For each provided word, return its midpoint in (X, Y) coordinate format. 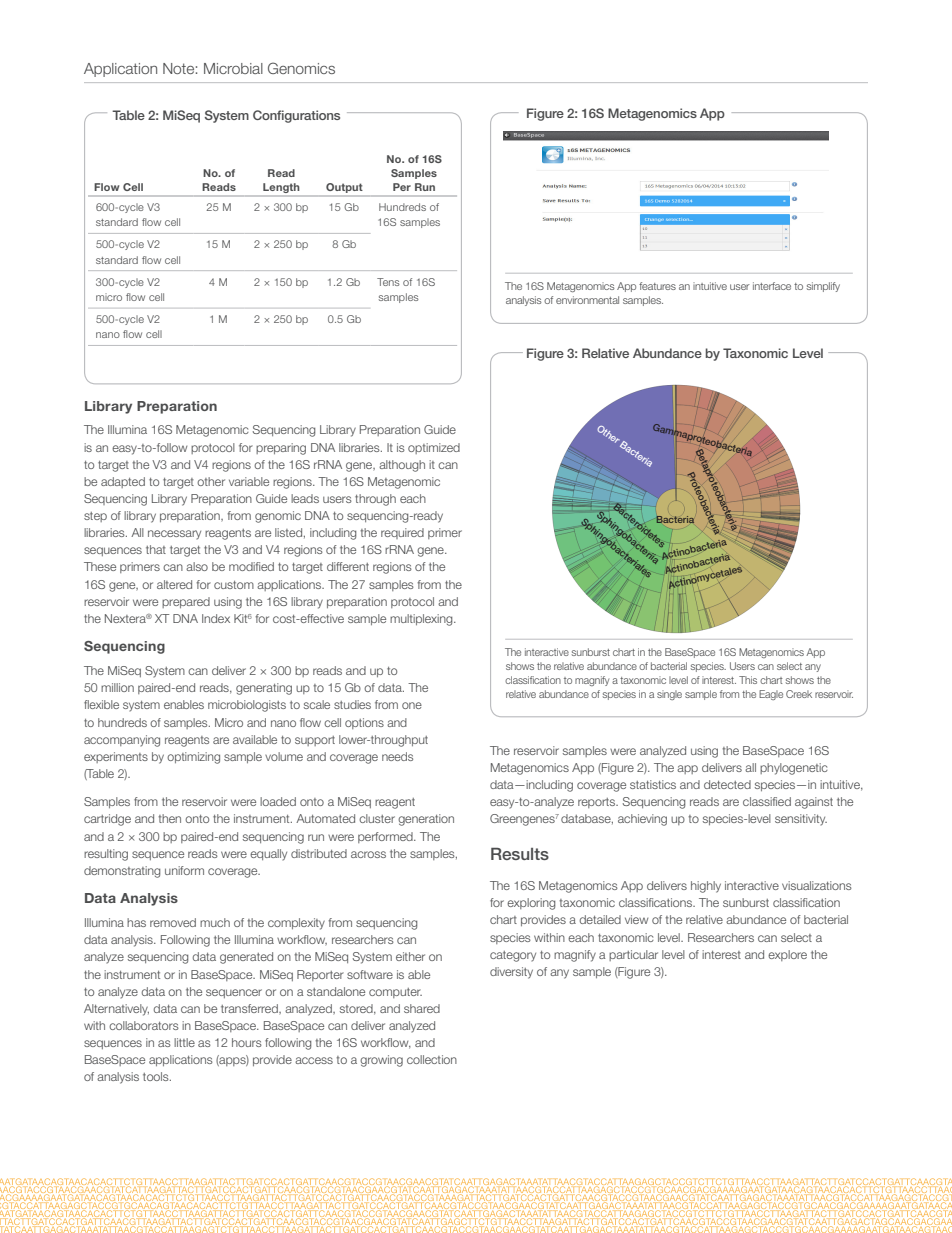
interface (772, 286)
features (657, 286)
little (184, 1042)
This (748, 680)
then (169, 818)
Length (281, 189)
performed (386, 837)
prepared (186, 602)
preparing (281, 449)
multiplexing (422, 620)
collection (432, 1059)
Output (344, 188)
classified (767, 801)
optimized (434, 448)
